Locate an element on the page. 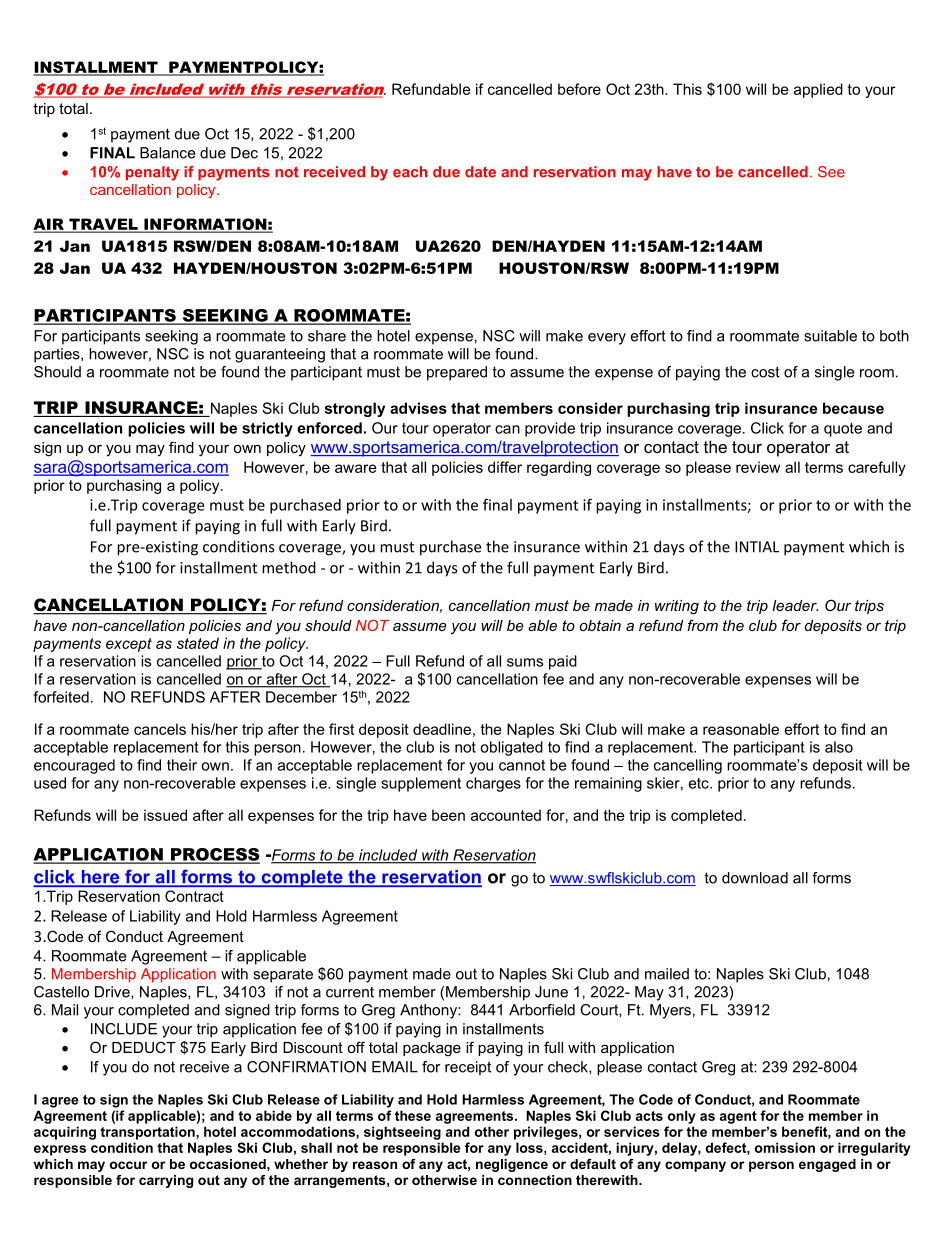 This page has height=1233, width=952. Balance is located at coordinates (167, 153).
